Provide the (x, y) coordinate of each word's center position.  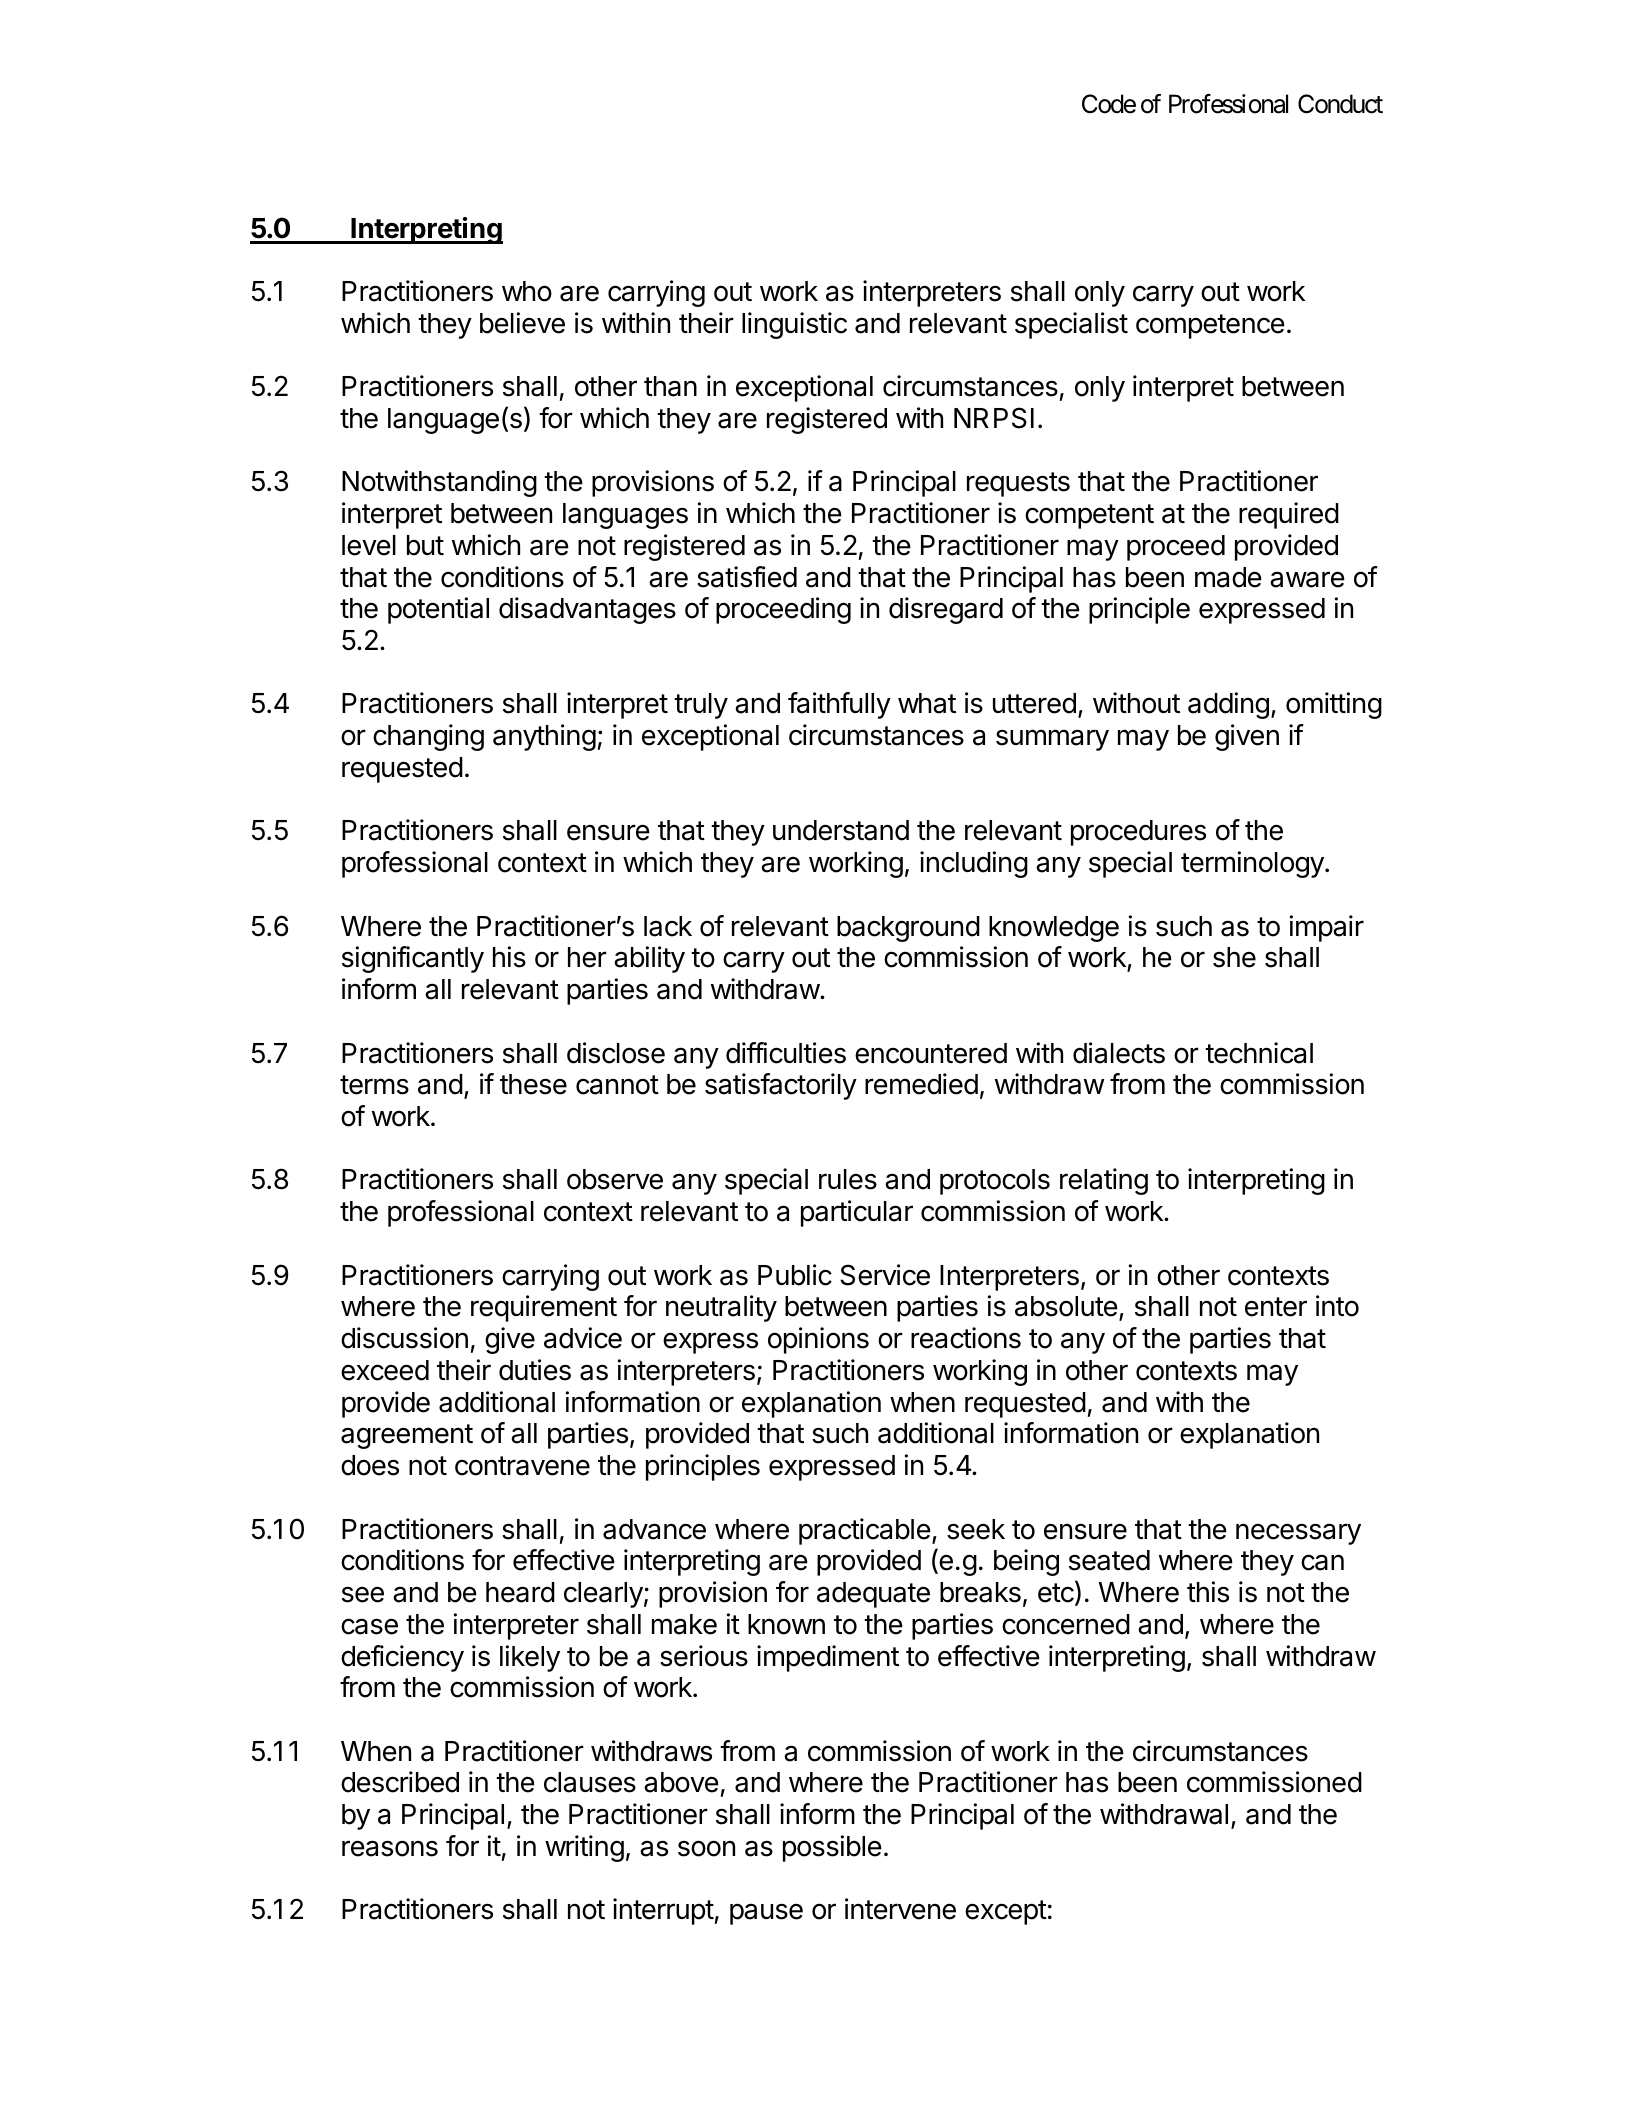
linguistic (794, 325)
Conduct (1340, 104)
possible (832, 1848)
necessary (1298, 1534)
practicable (865, 1531)
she (1234, 957)
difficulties (786, 1053)
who (527, 291)
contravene (522, 1466)
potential (438, 610)
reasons (390, 1848)
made (1228, 577)
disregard (946, 610)
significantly (413, 959)
